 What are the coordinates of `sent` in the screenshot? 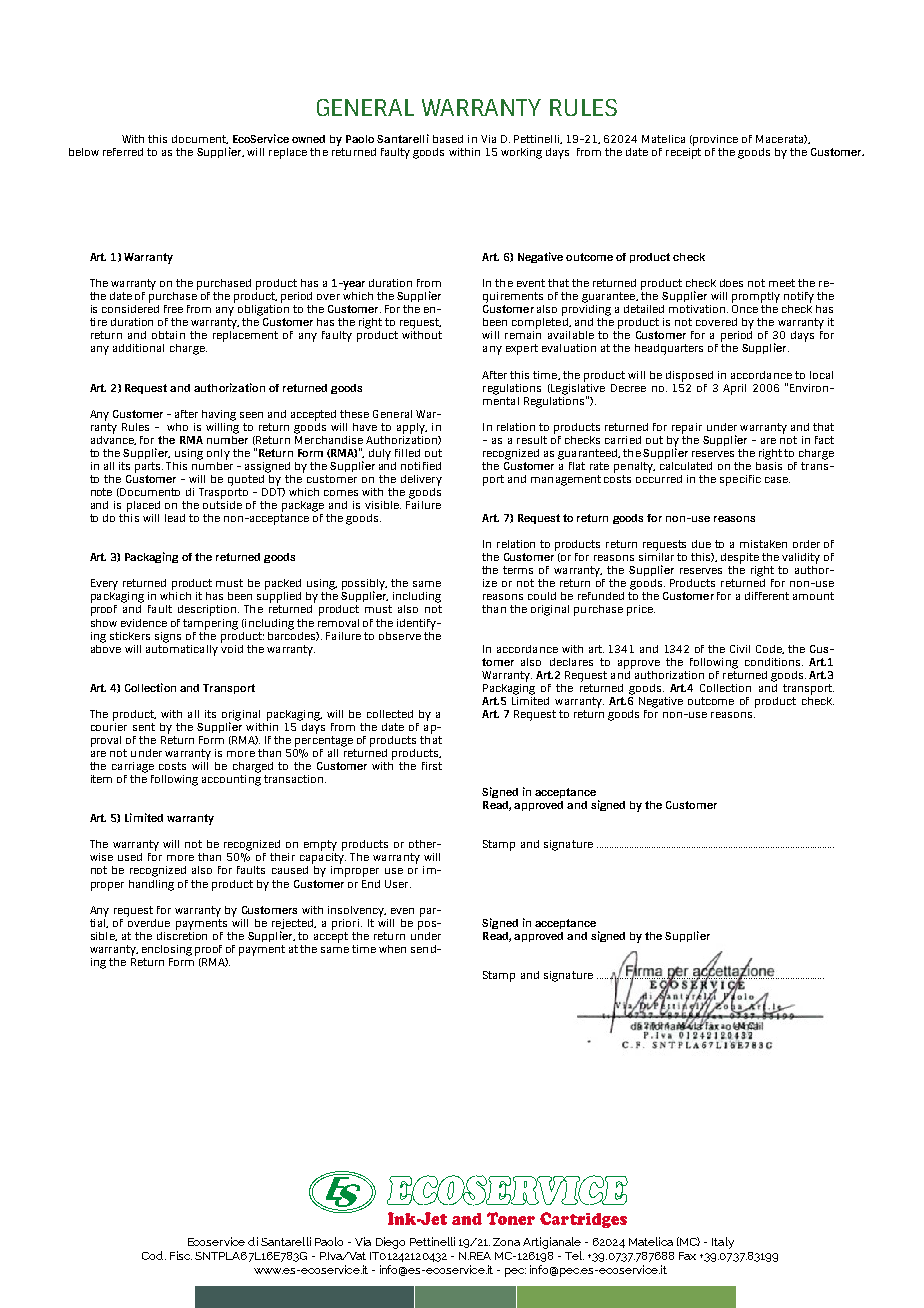 It's located at (144, 727).
